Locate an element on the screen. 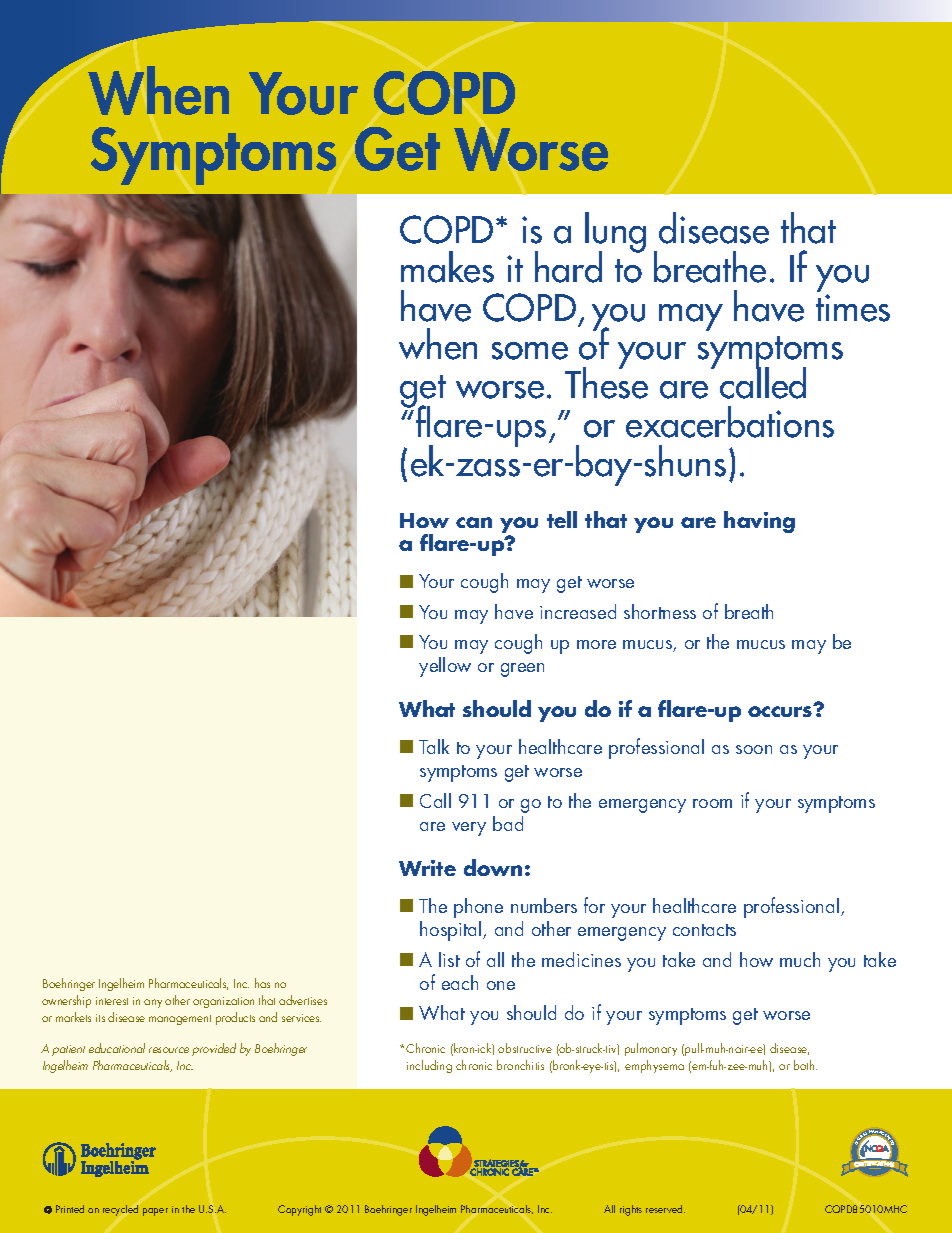  has is located at coordinates (262, 983).
